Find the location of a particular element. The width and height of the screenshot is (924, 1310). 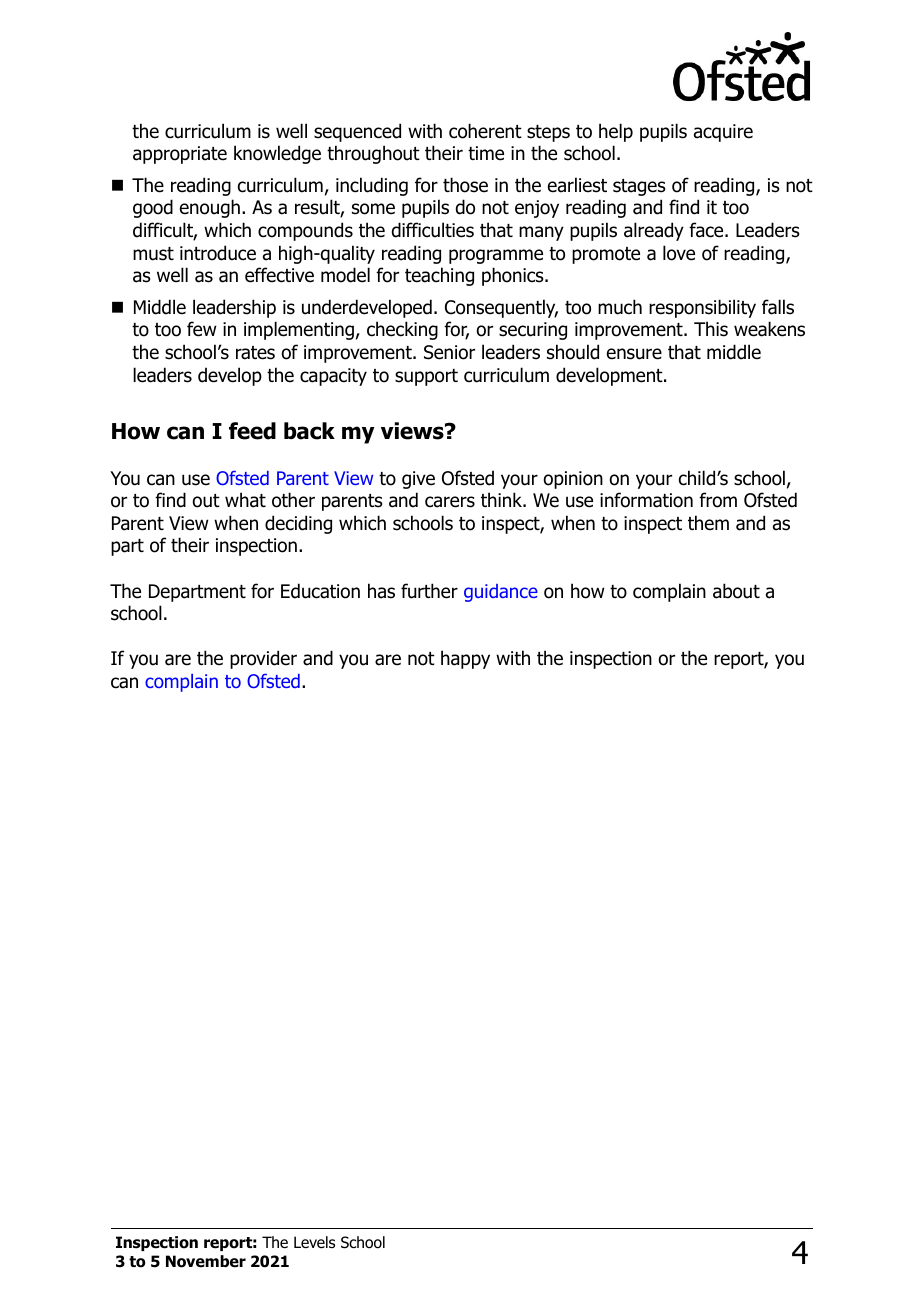

them is located at coordinates (708, 523).
